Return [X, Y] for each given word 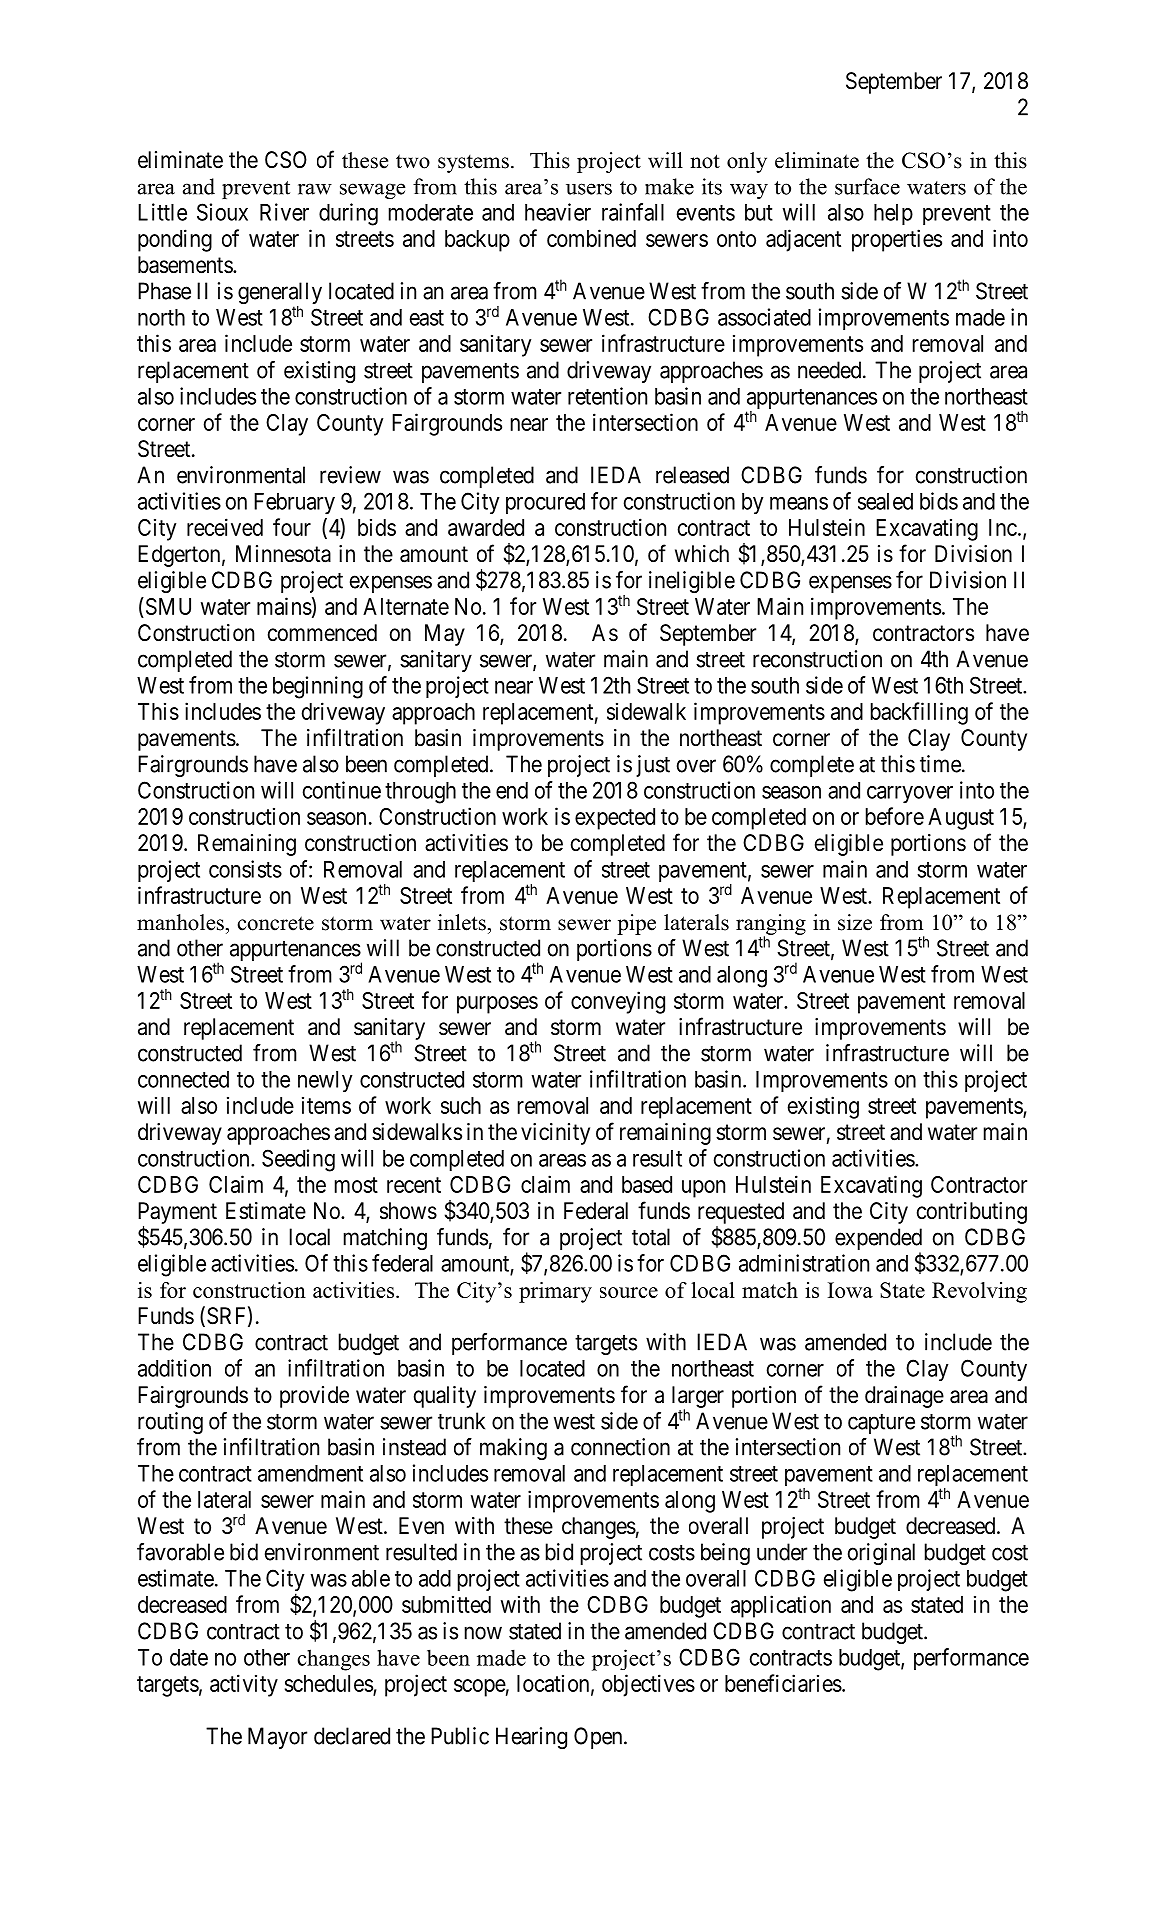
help [893, 214]
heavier [558, 212]
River [284, 212]
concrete [276, 923]
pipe [636, 924]
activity [244, 1685]
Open [599, 1738]
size [855, 922]
